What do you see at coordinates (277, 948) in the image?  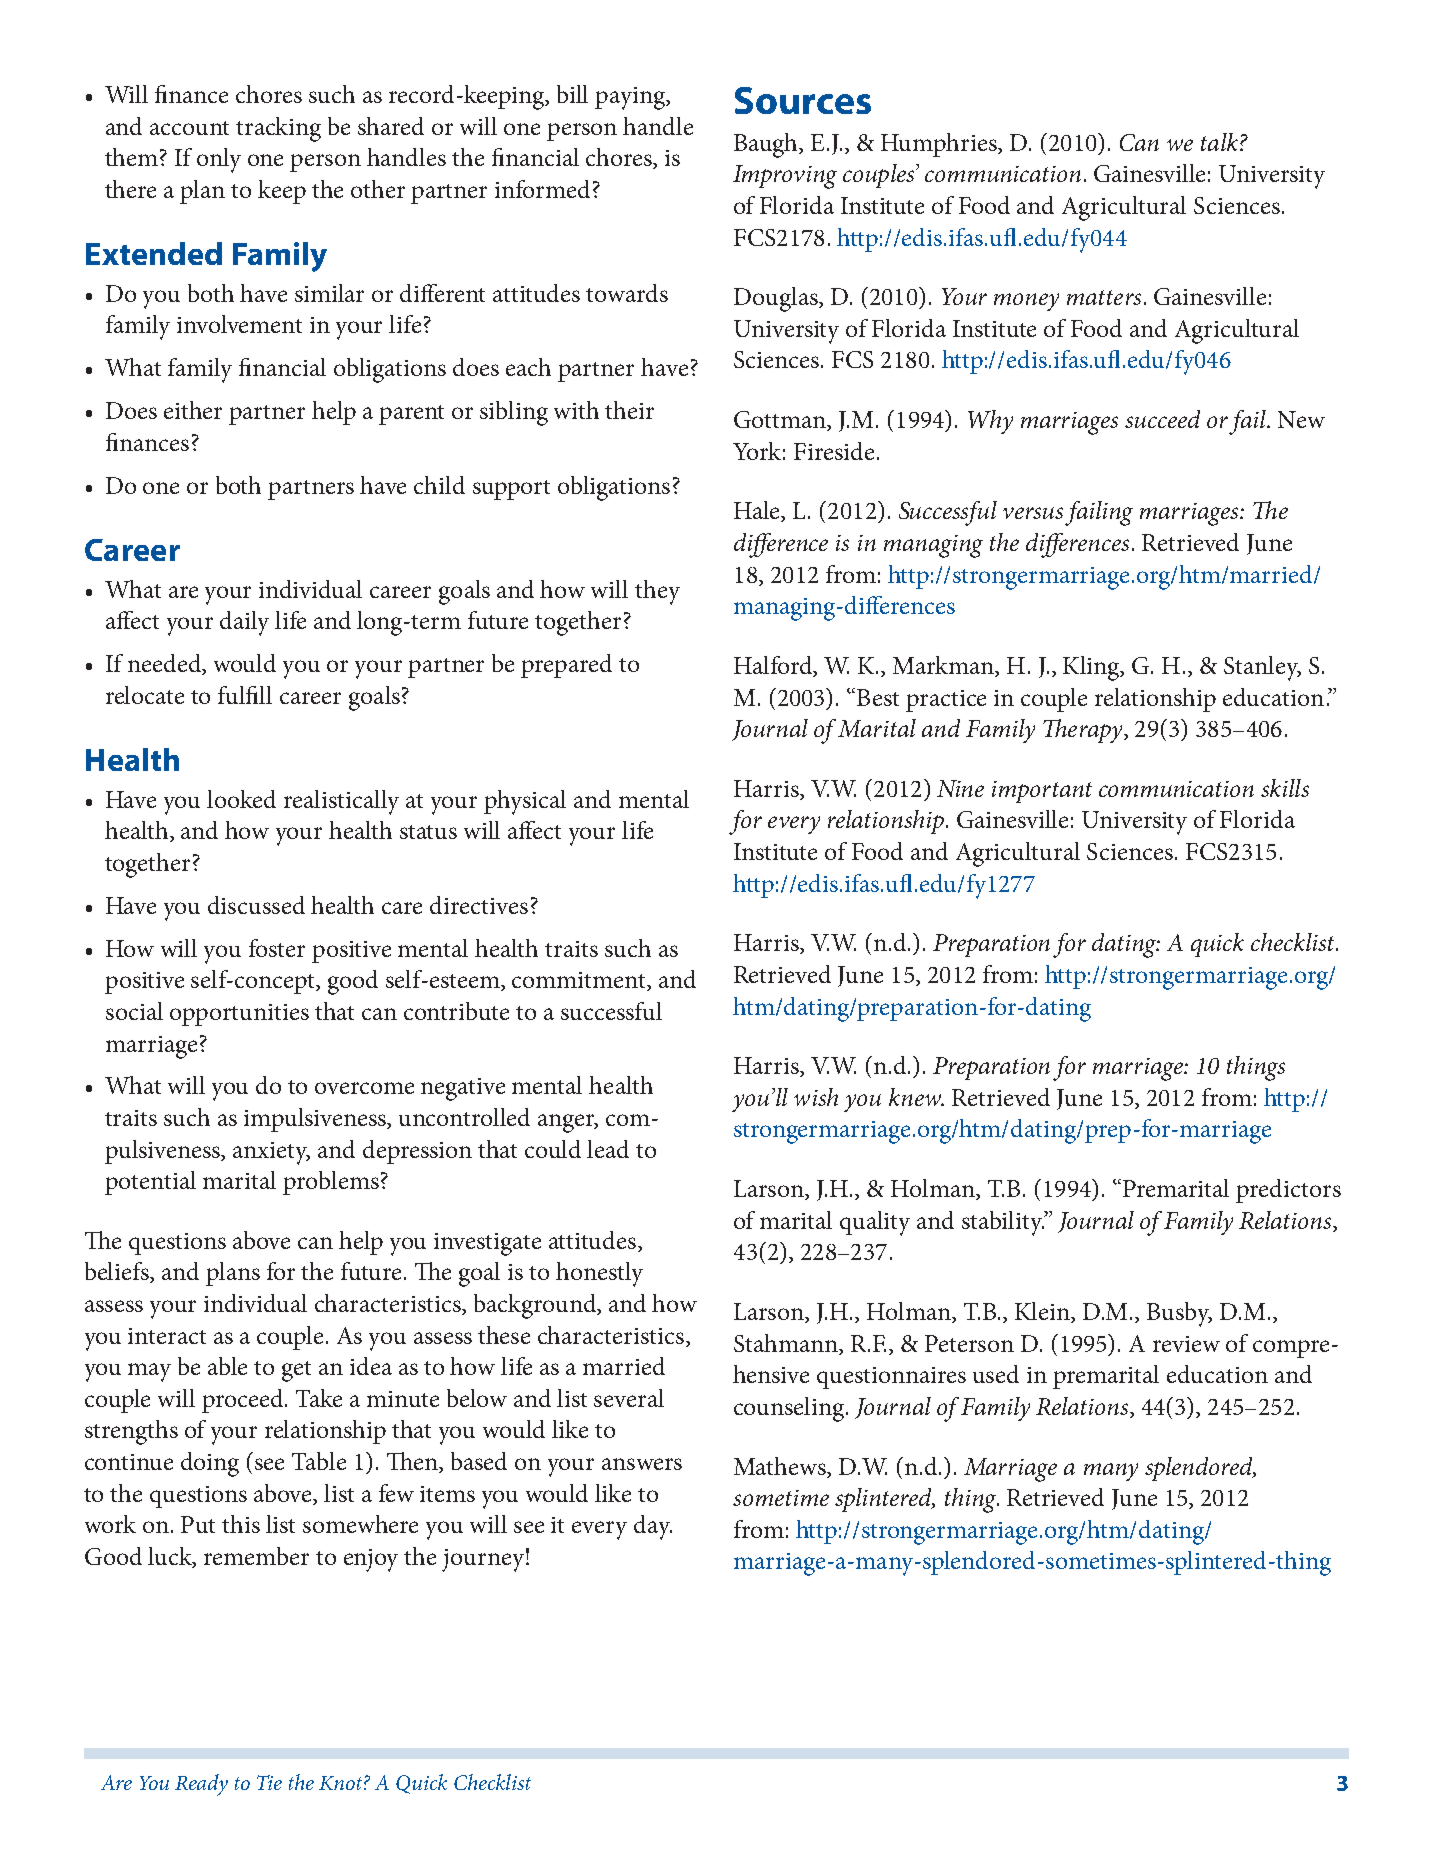 I see `foster` at bounding box center [277, 948].
